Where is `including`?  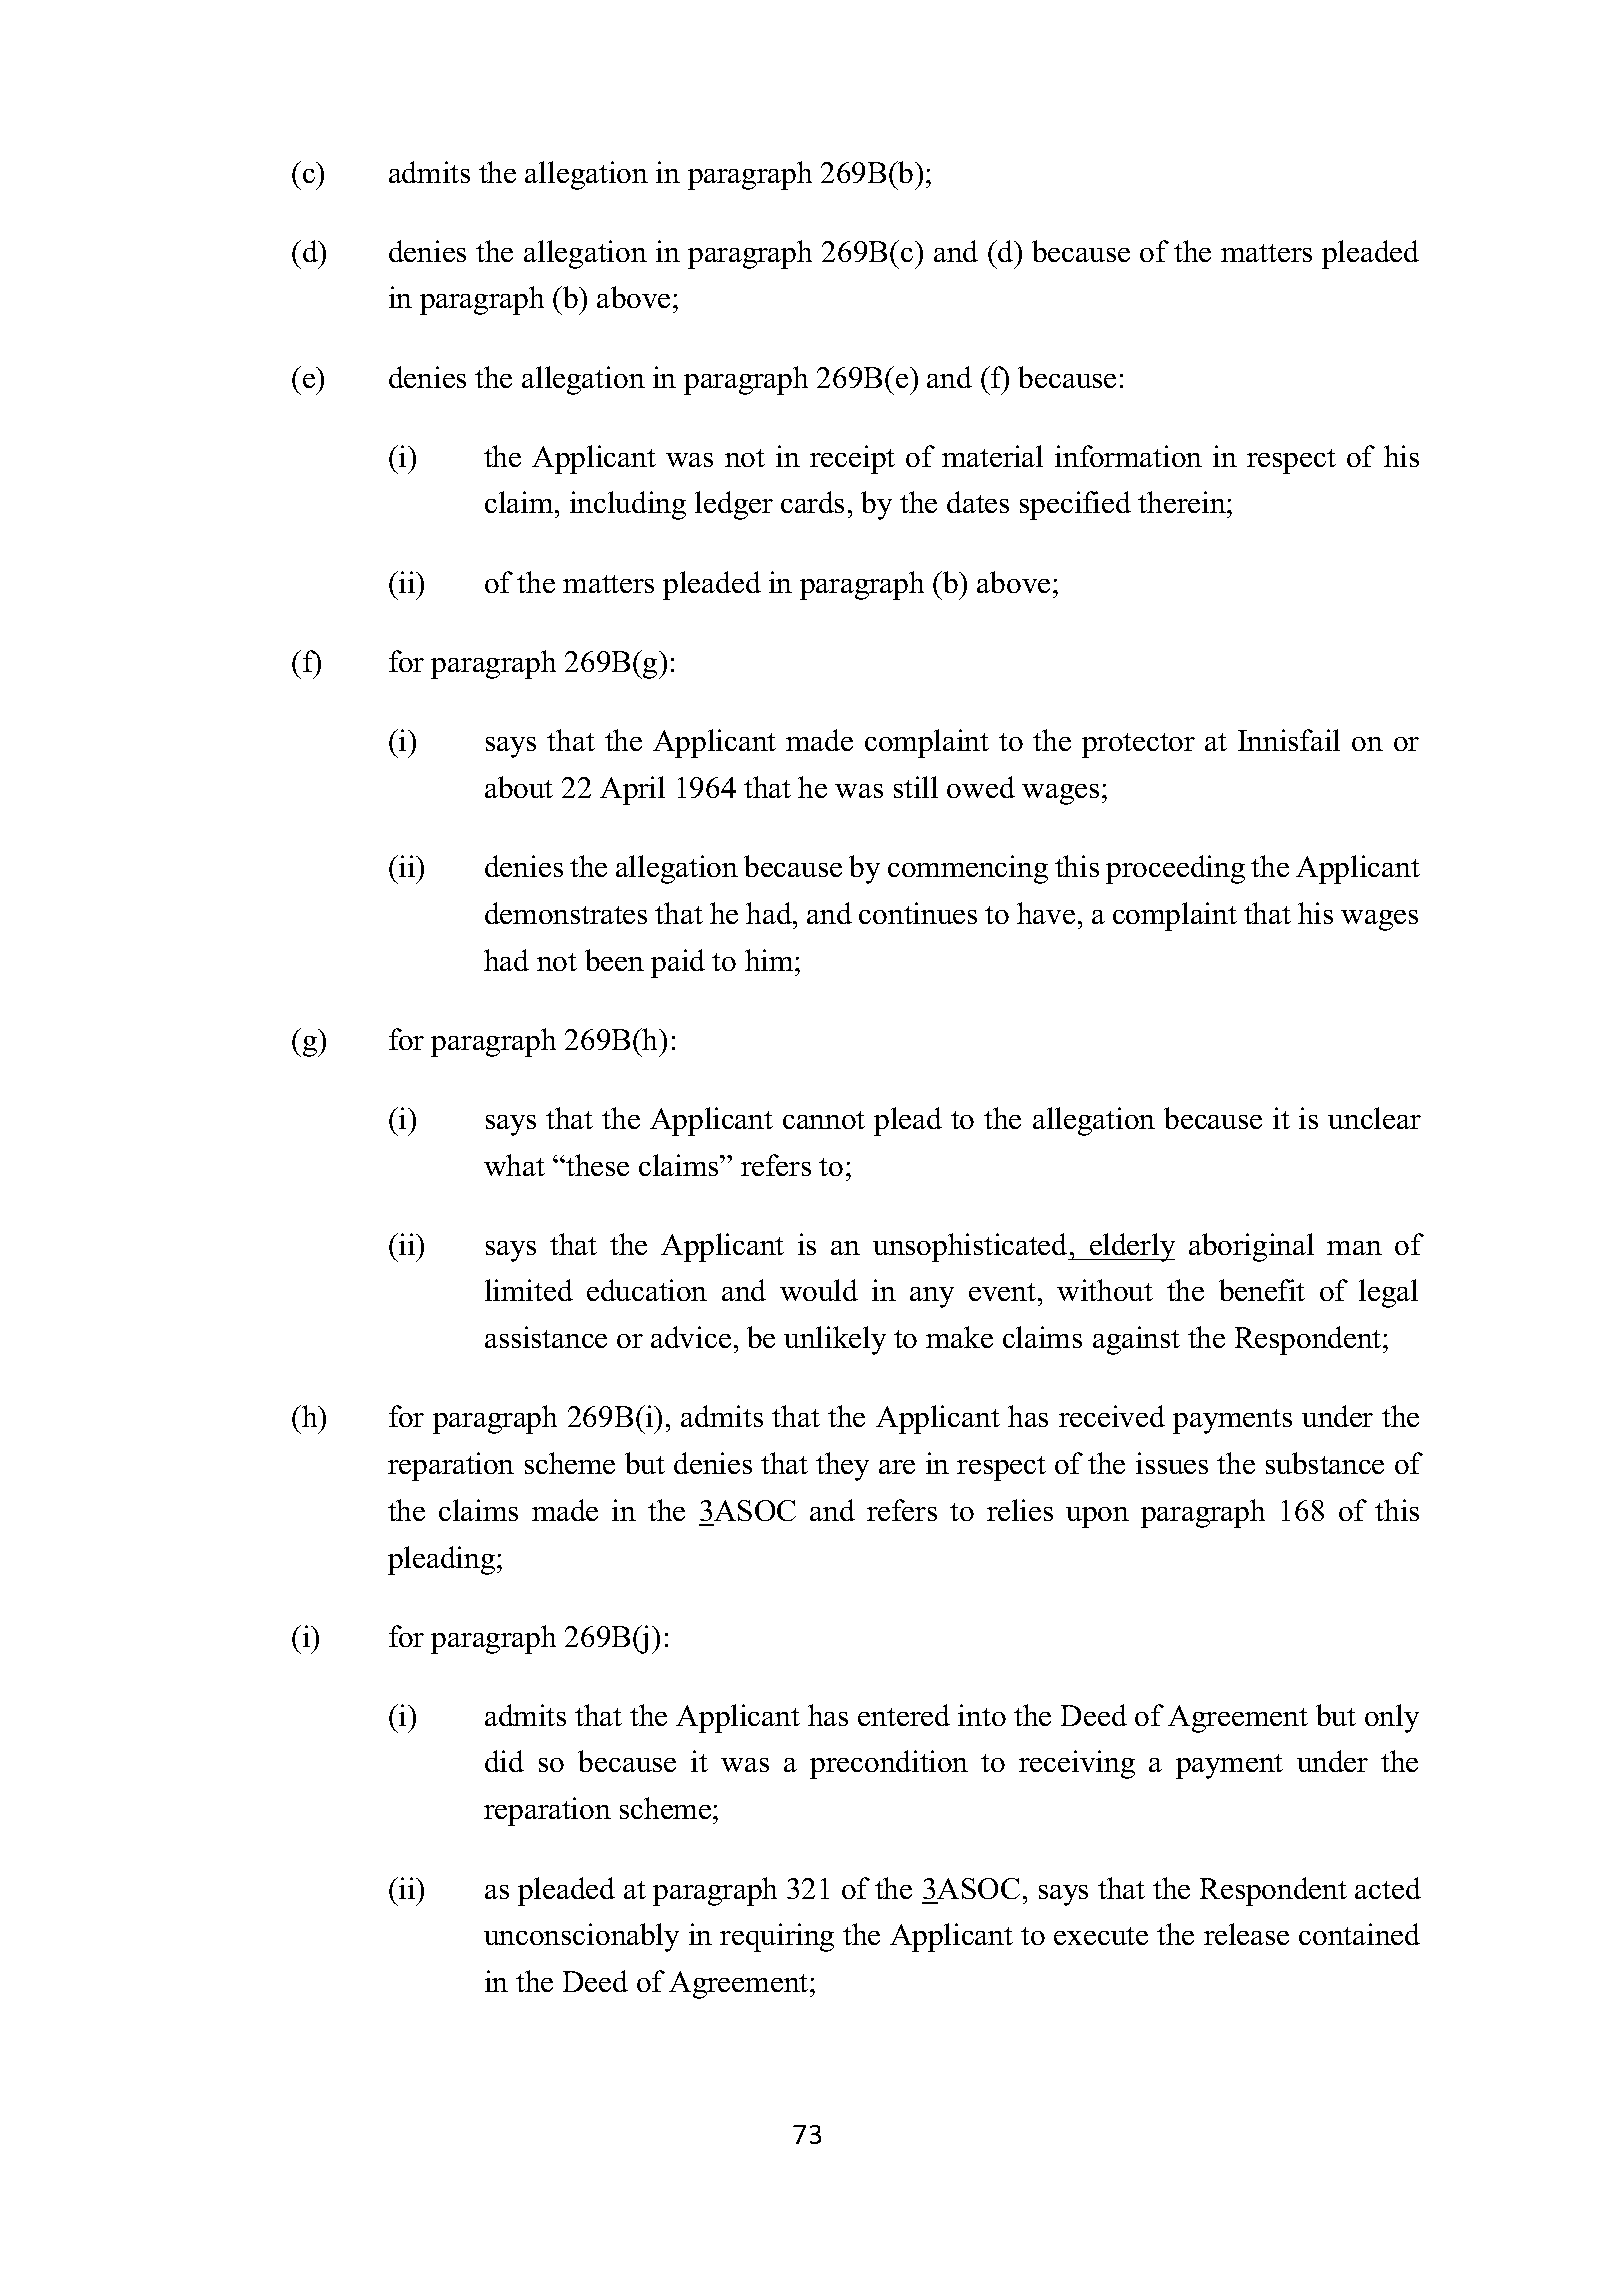 including is located at coordinates (628, 505).
